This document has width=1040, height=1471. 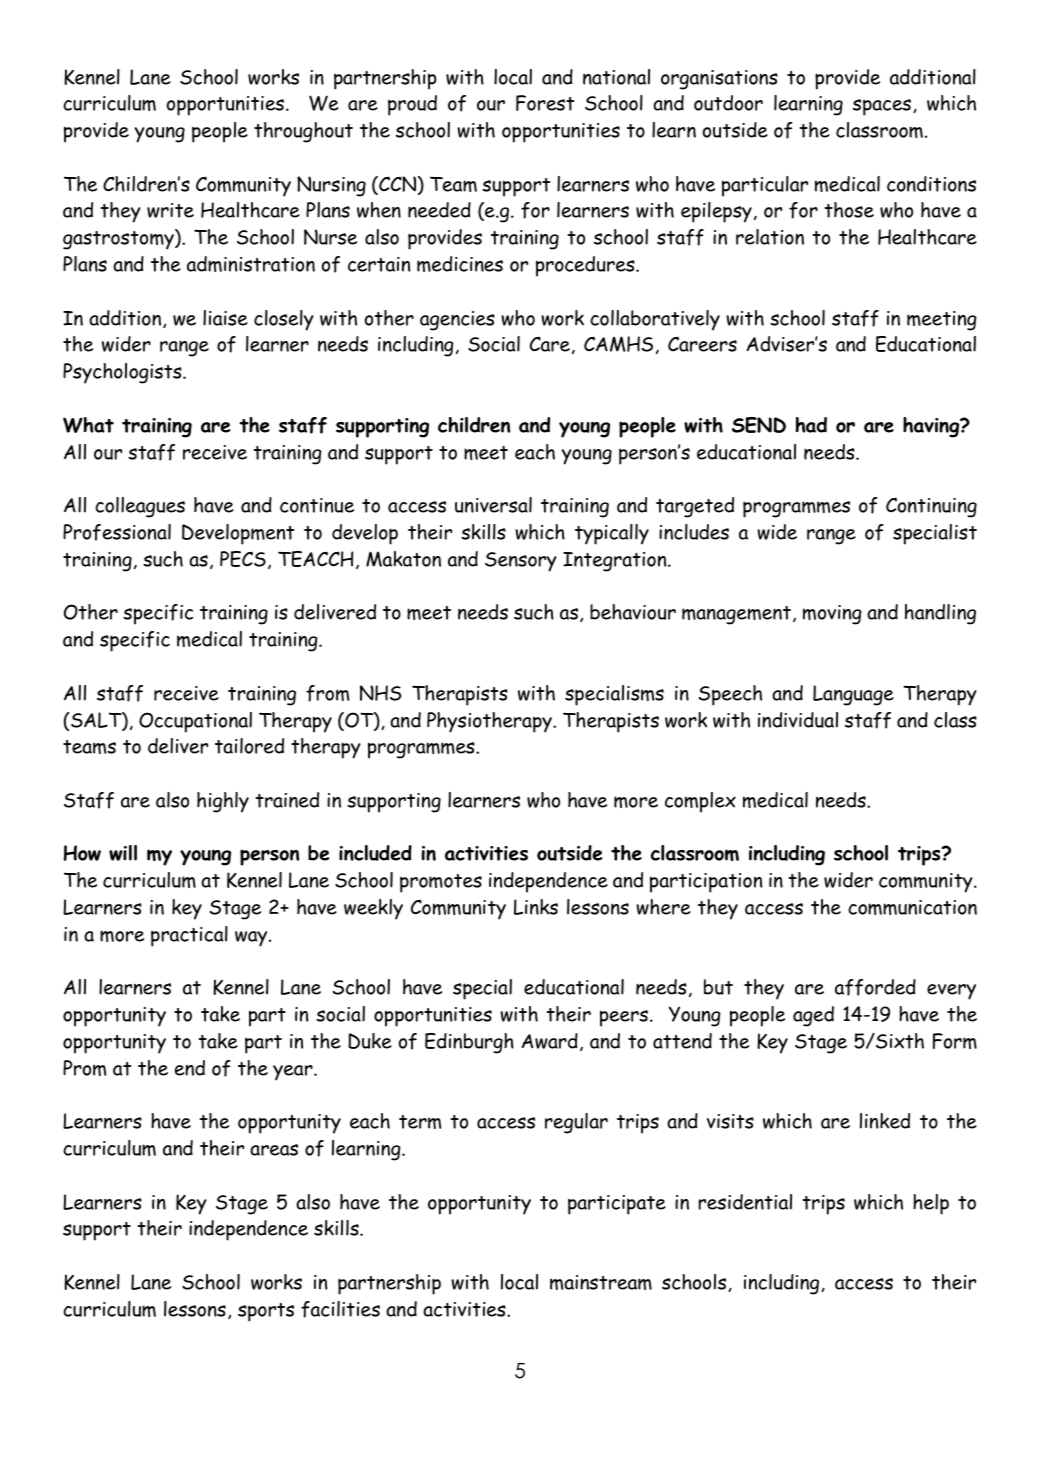 What do you see at coordinates (931, 1204) in the document?
I see `help` at bounding box center [931, 1204].
